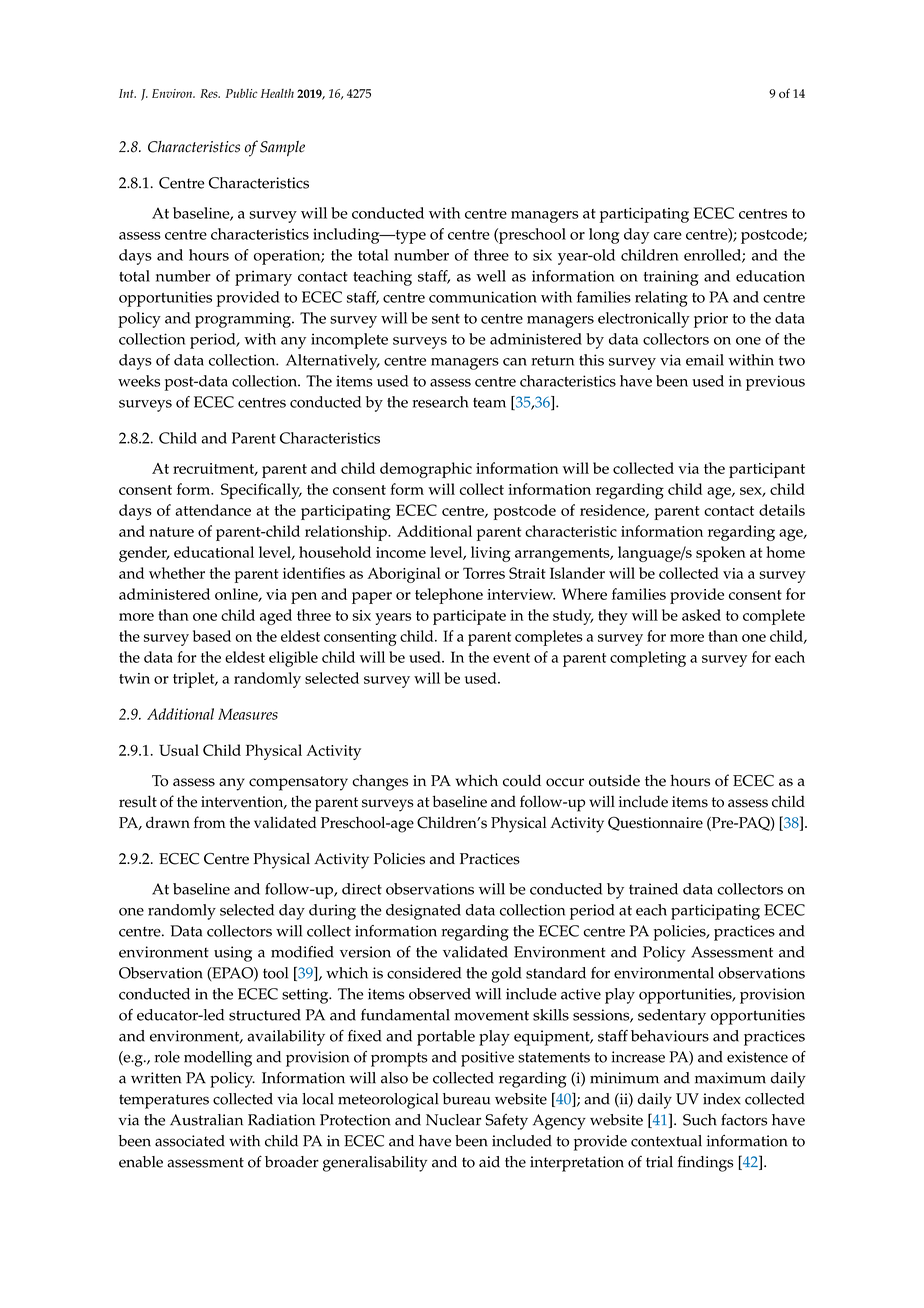 This document has height=1308, width=924. I want to click on designated, so click(423, 912).
